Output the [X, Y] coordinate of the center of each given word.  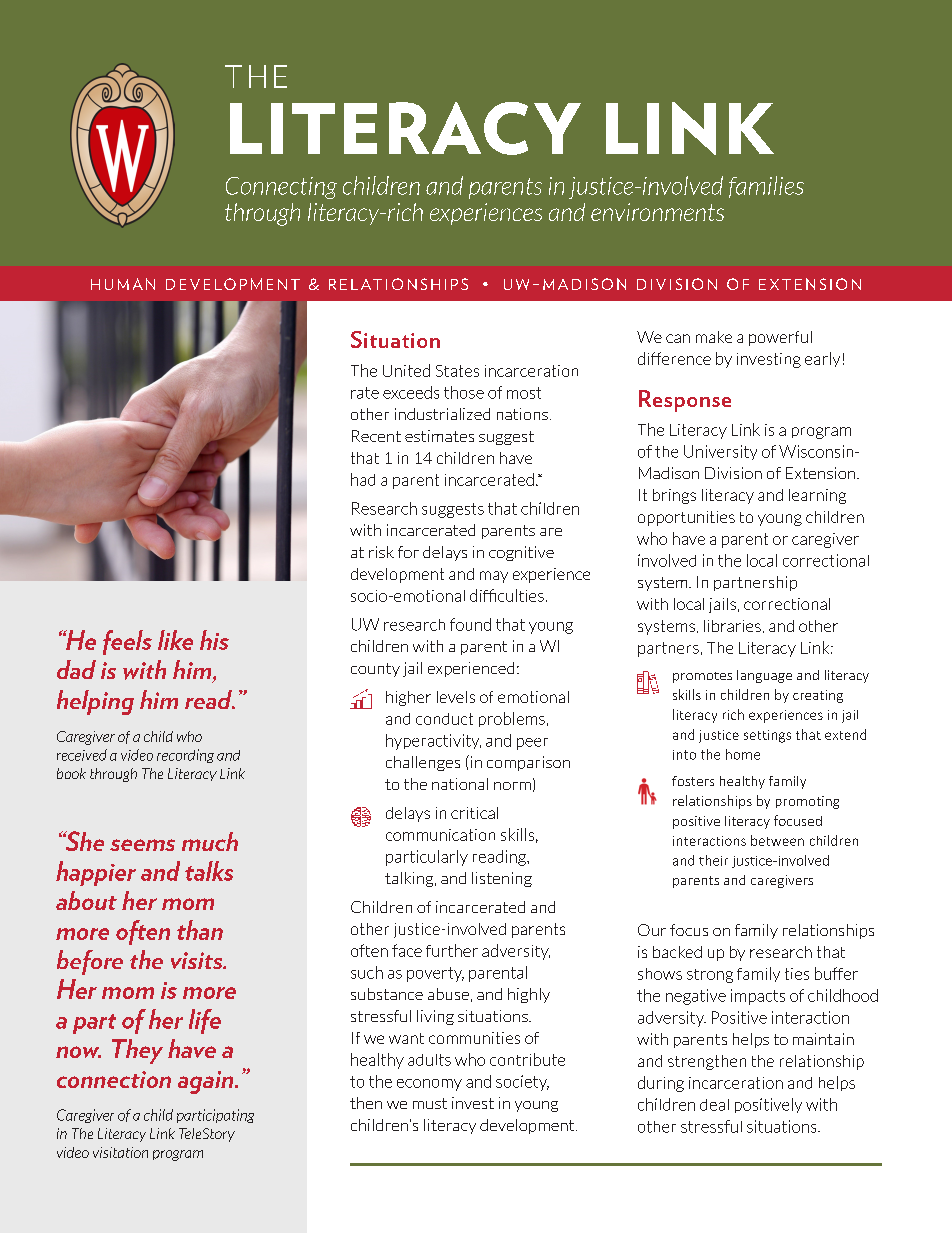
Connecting [281, 188]
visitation [120, 1152]
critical [474, 813]
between [777, 840]
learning [817, 496]
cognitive [521, 553]
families [766, 187]
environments [657, 212]
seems [142, 845]
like [175, 640]
